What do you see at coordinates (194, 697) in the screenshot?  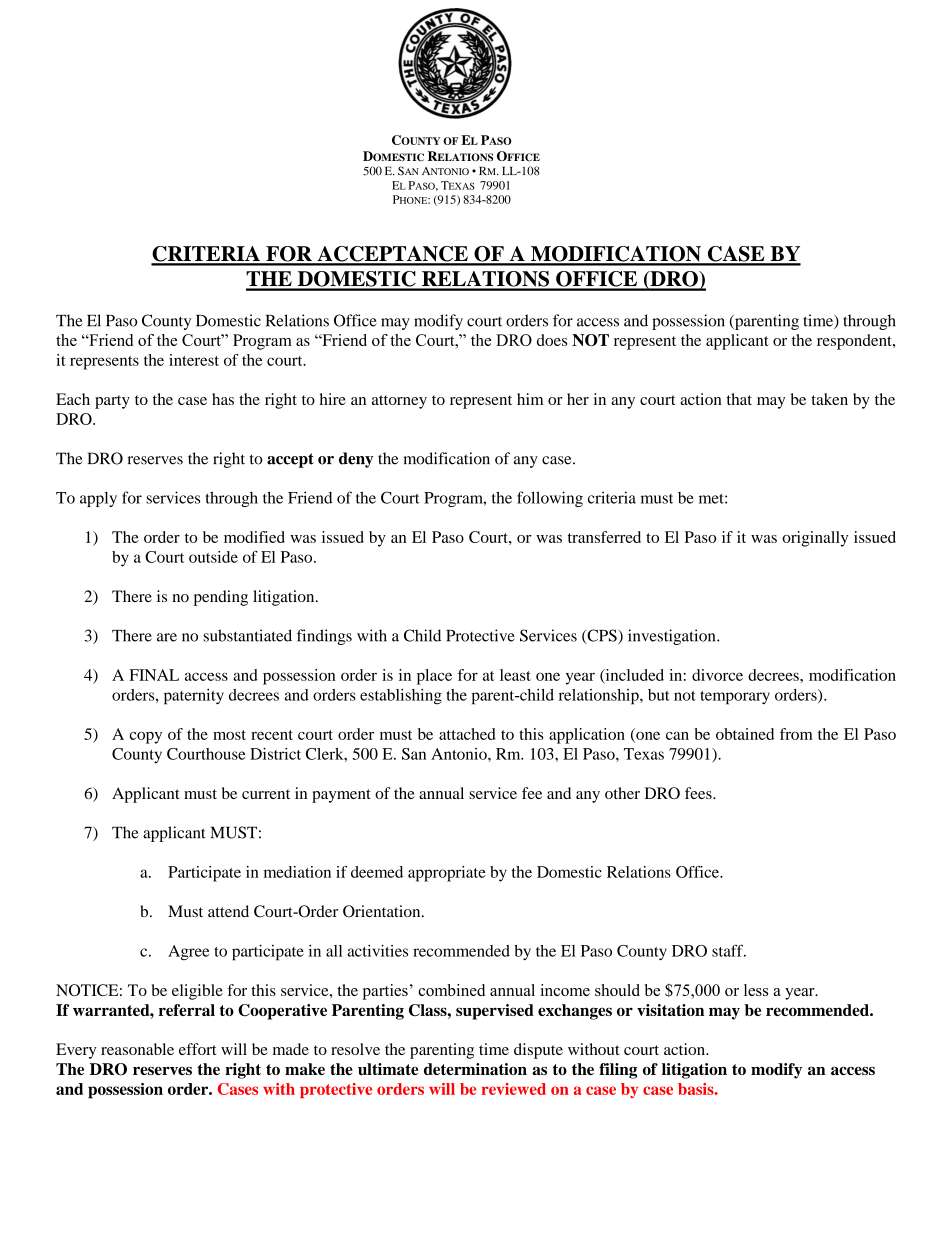 I see `paternity` at bounding box center [194, 697].
